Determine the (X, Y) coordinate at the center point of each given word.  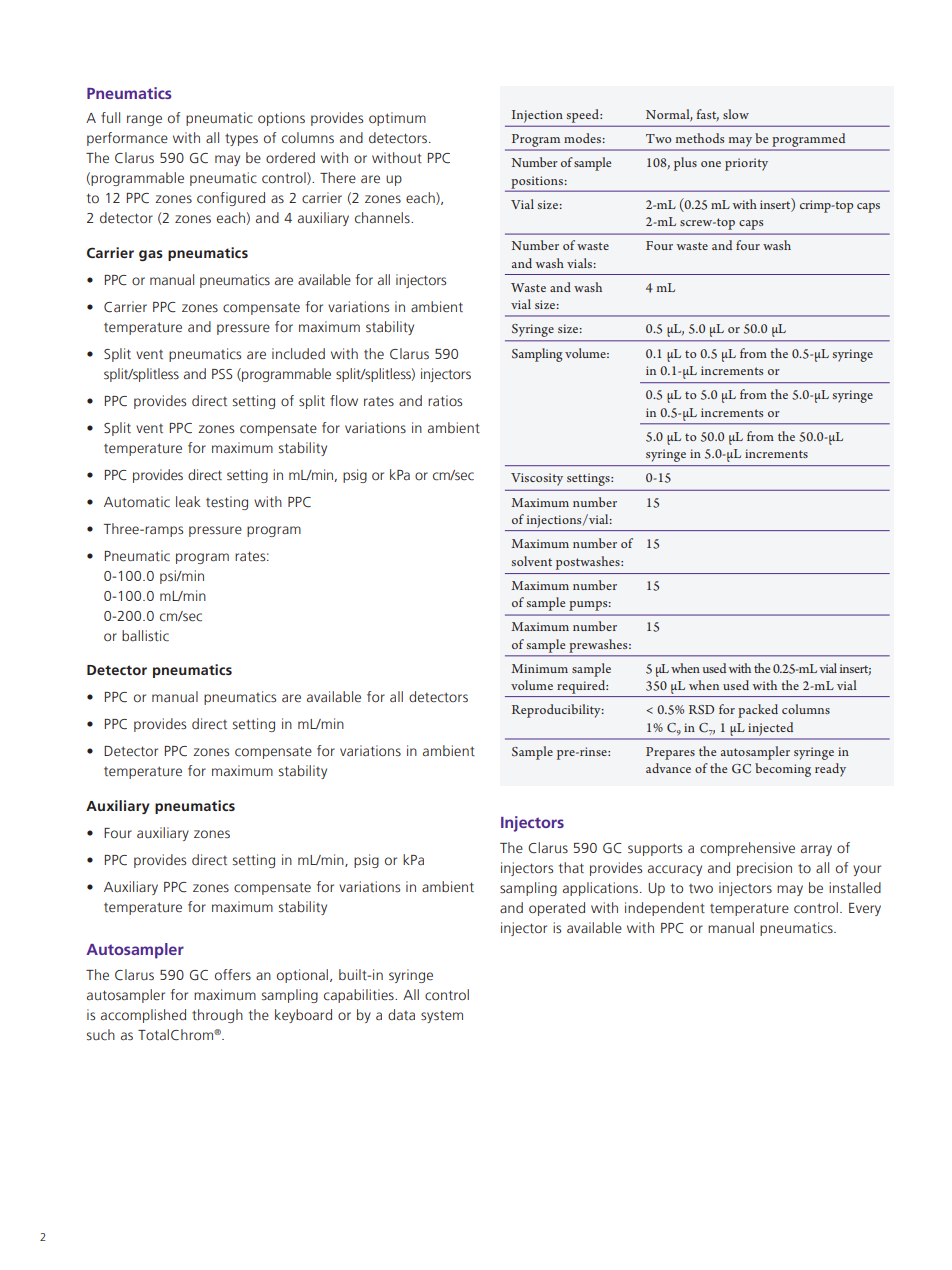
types (241, 139)
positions (537, 183)
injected (771, 728)
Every (865, 909)
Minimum (539, 668)
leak (188, 502)
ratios (445, 401)
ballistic (145, 636)
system (442, 1017)
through (217, 1016)
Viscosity (537, 479)
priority (746, 164)
